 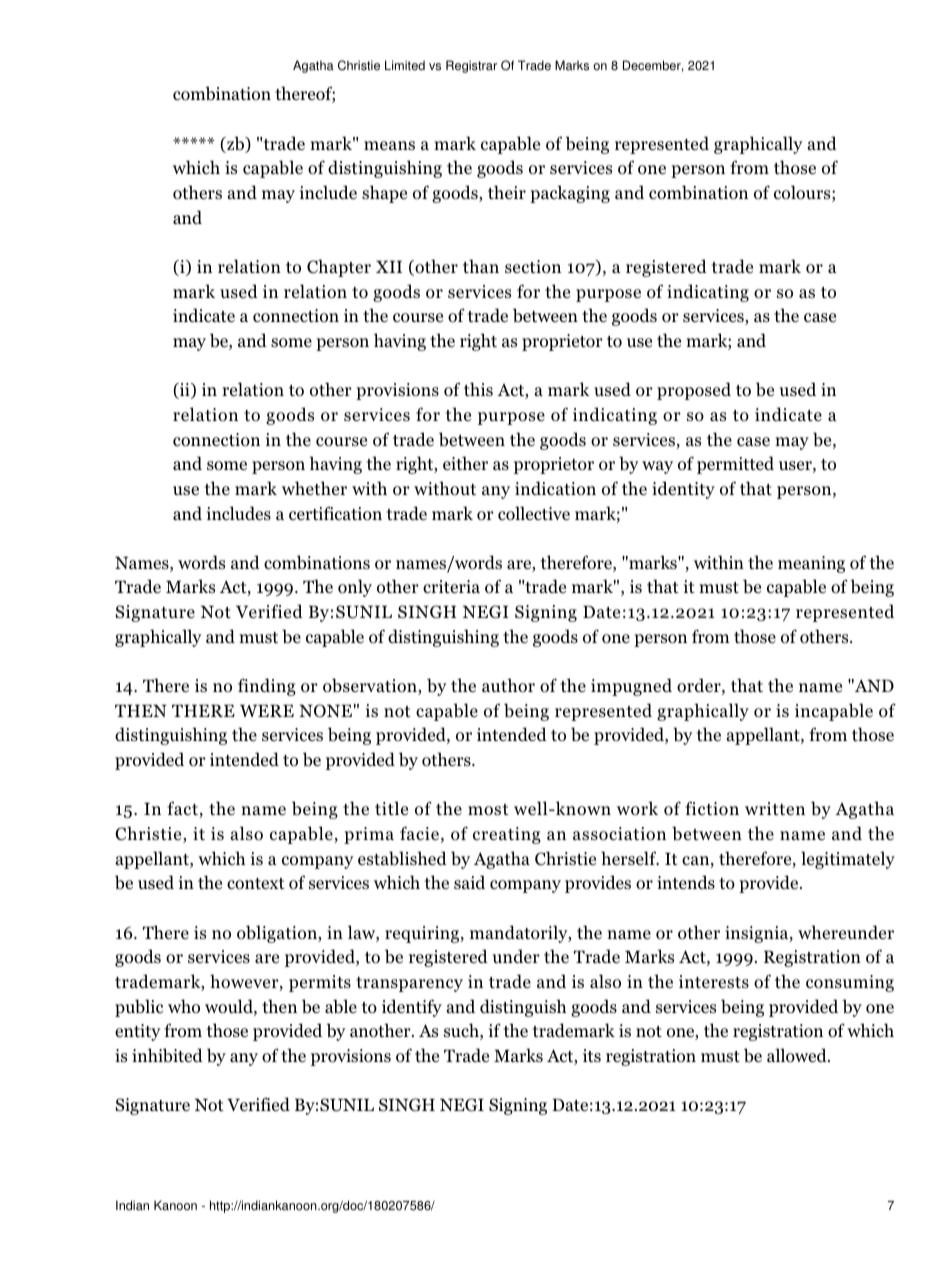 I want to click on meaning, so click(x=811, y=564).
